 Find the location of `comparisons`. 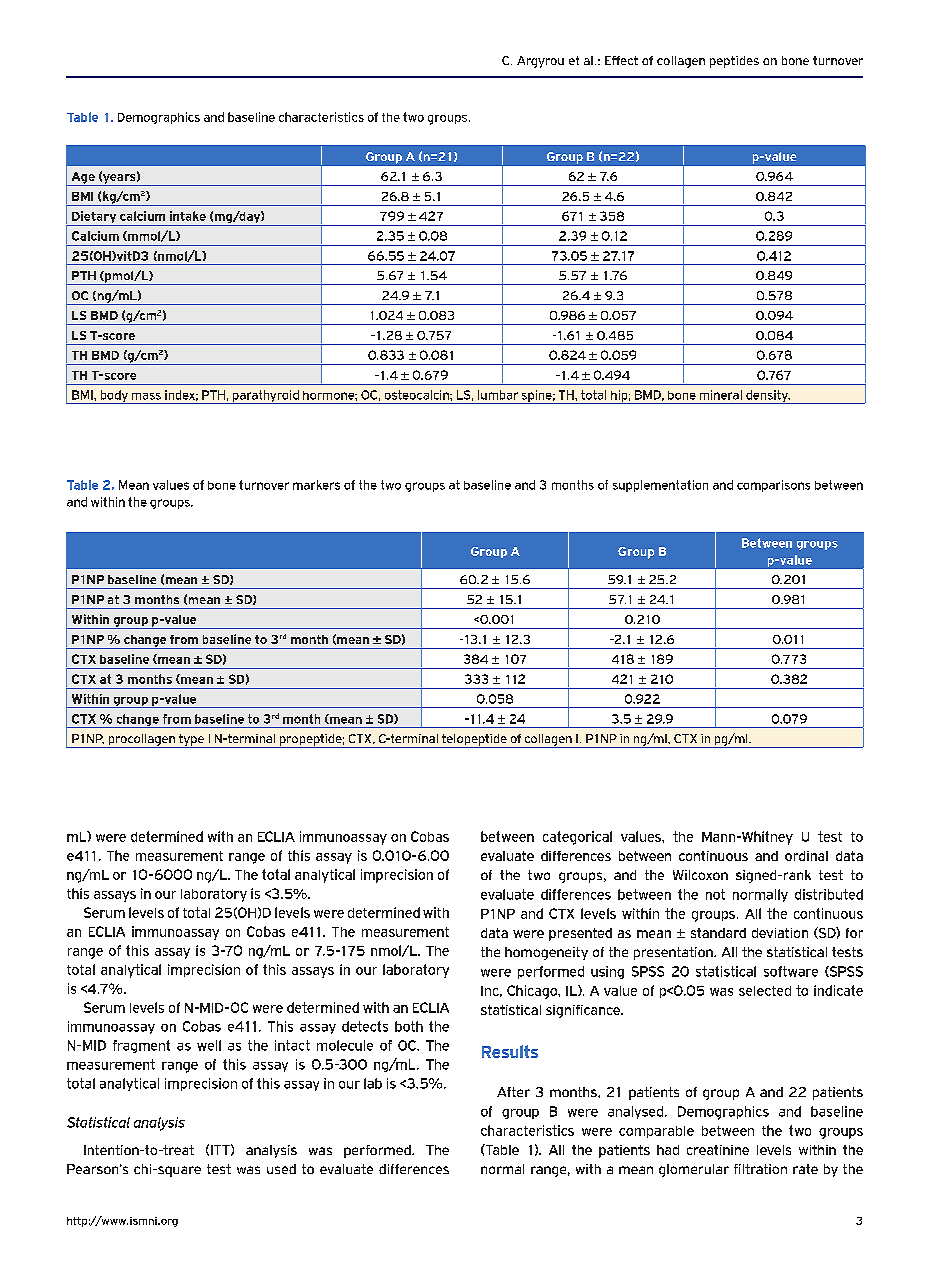

comparisons is located at coordinates (773, 486).
